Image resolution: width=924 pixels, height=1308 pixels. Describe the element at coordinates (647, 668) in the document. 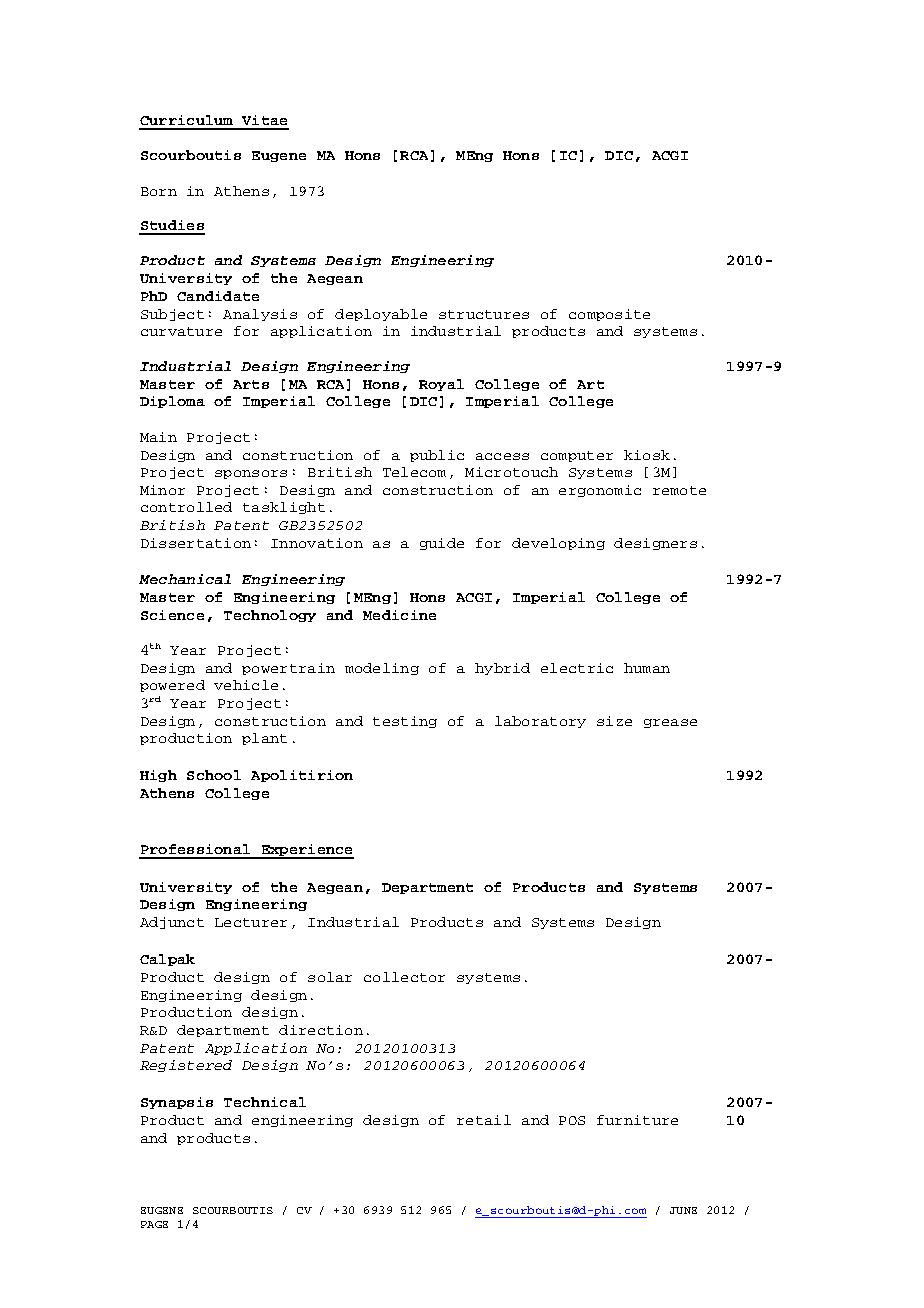

I see `human` at that location.
